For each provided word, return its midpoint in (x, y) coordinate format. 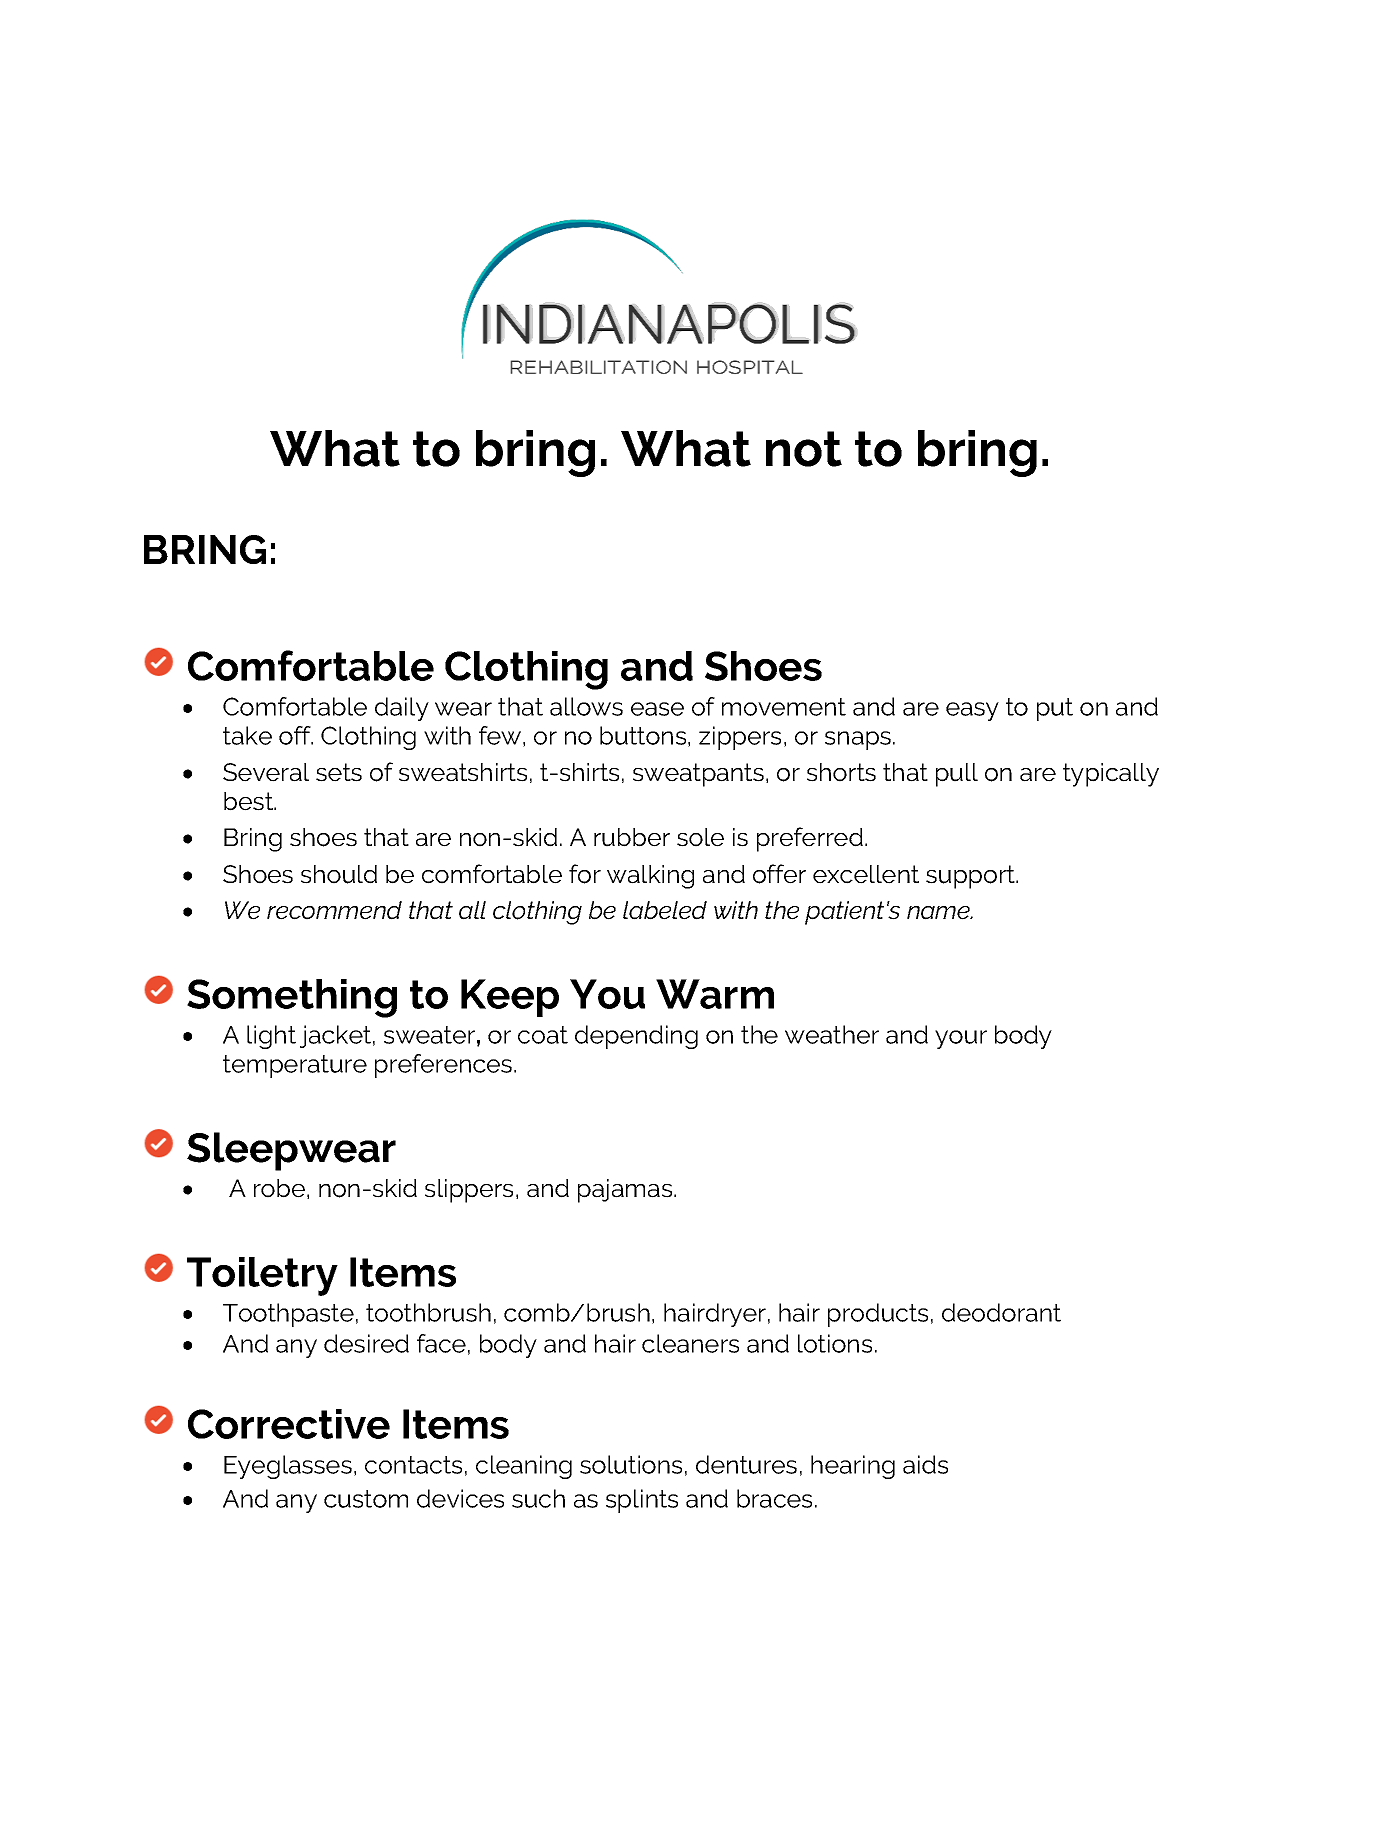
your (961, 1039)
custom (366, 1499)
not (804, 449)
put (1055, 709)
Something (292, 998)
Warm (715, 994)
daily (402, 709)
